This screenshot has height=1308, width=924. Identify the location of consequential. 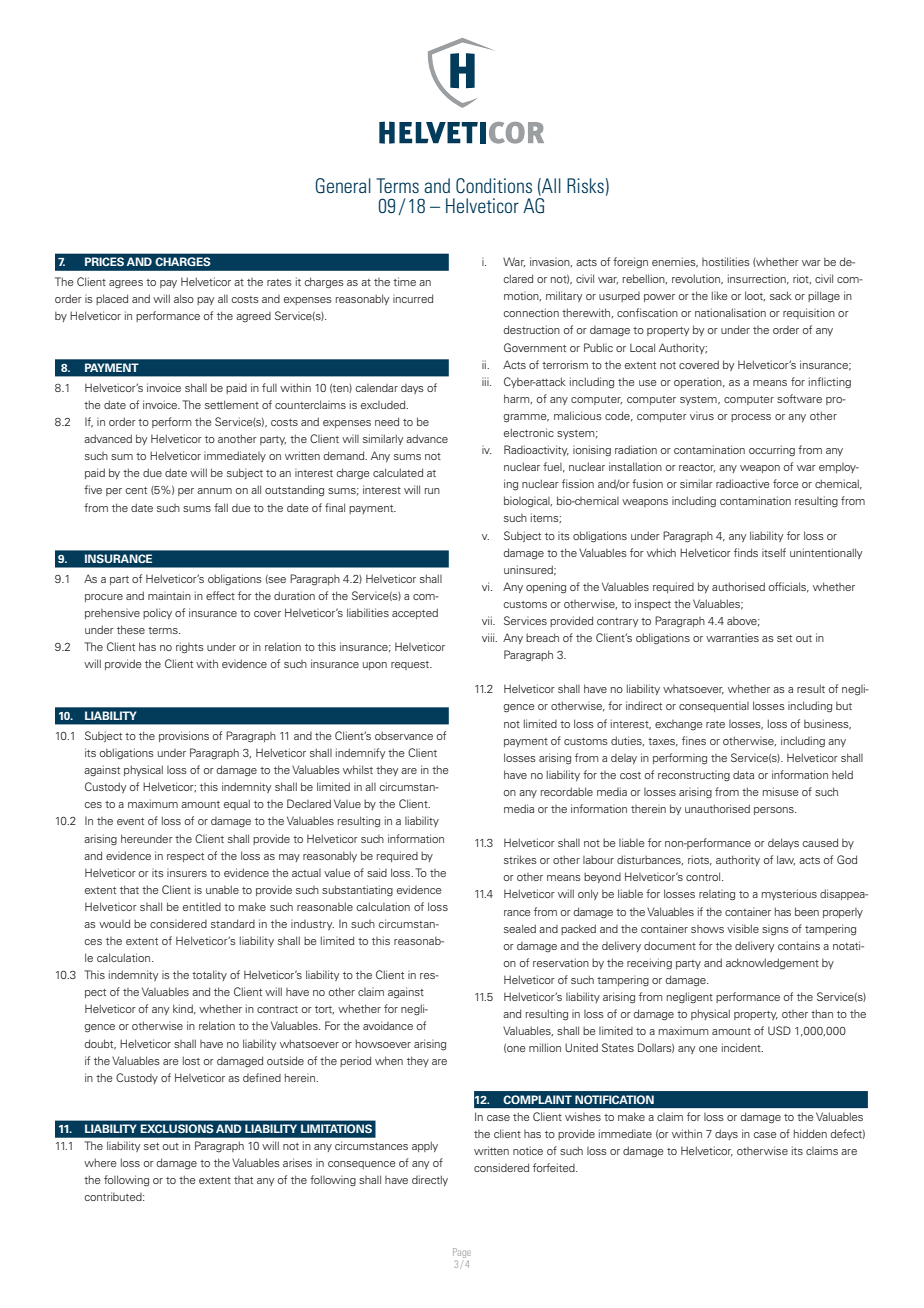
(714, 707).
